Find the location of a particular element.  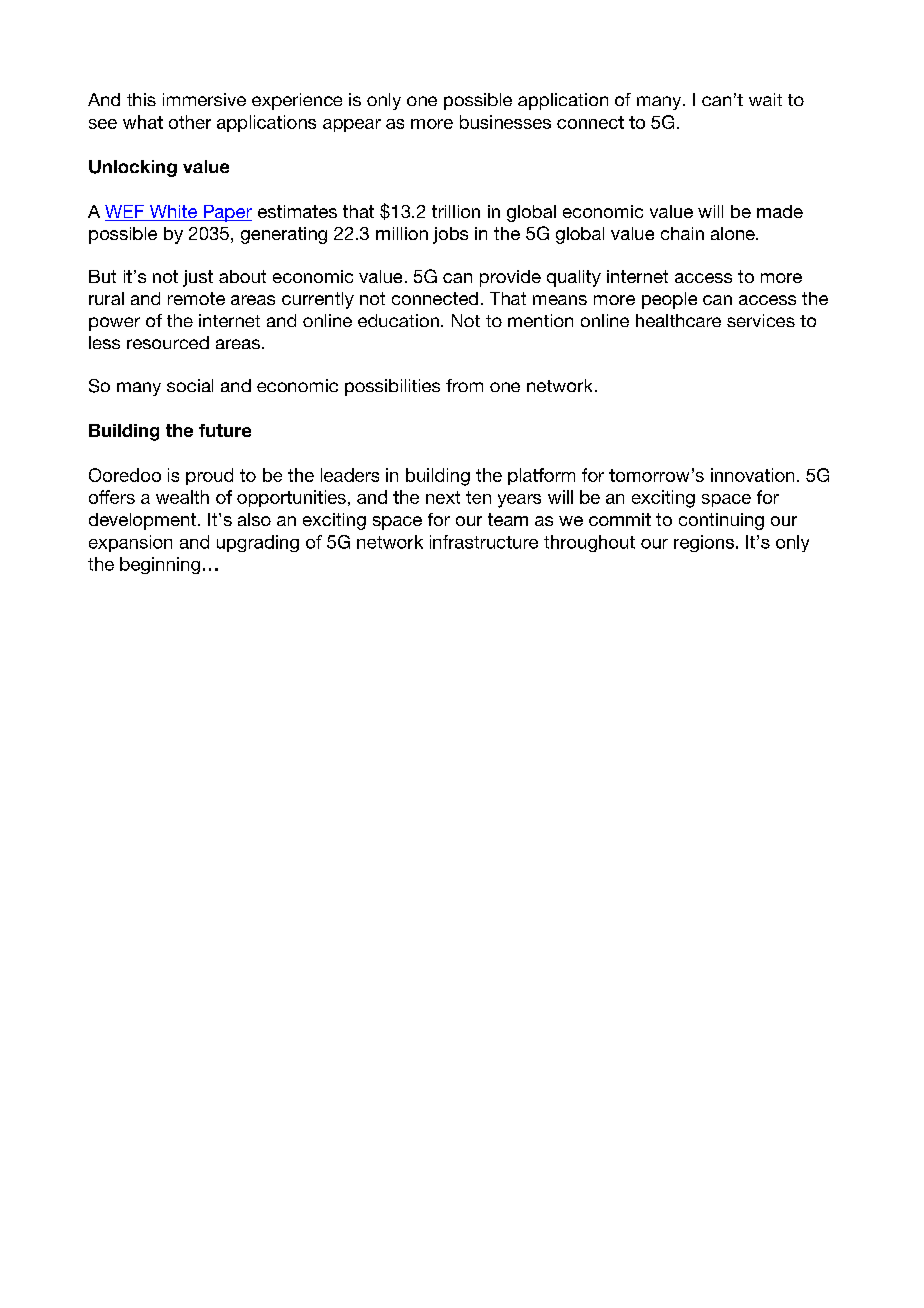

beginning is located at coordinates (160, 565).
